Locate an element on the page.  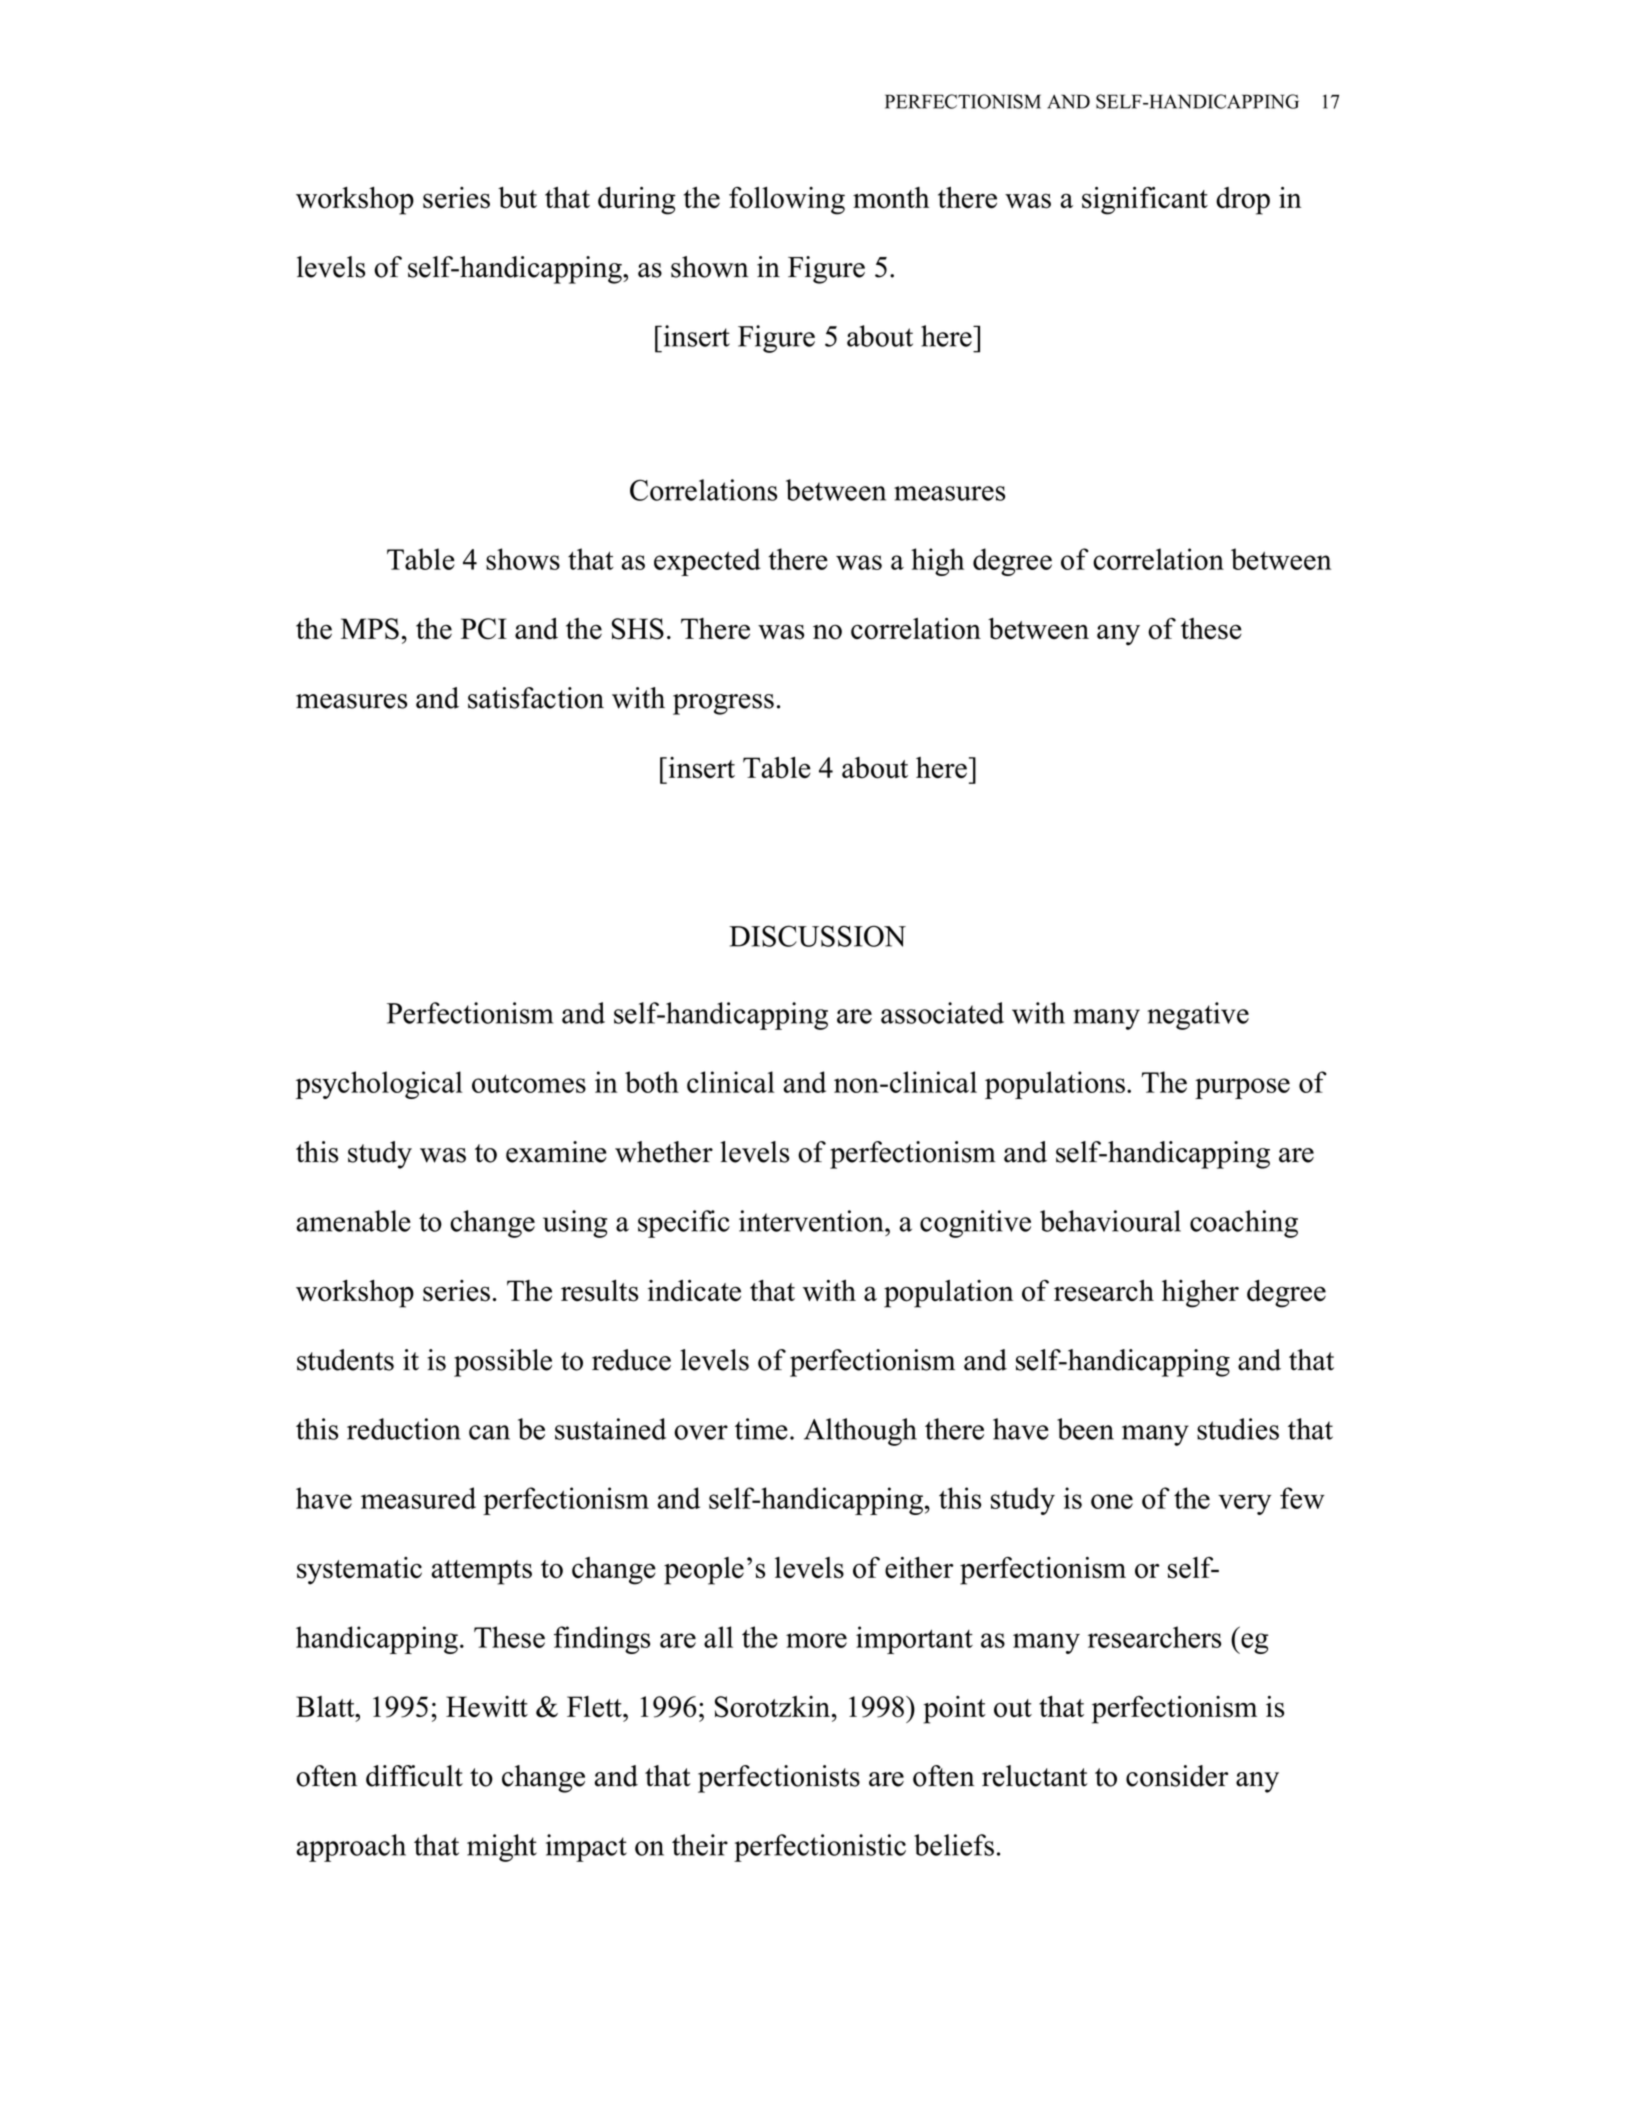
but is located at coordinates (517, 198).
